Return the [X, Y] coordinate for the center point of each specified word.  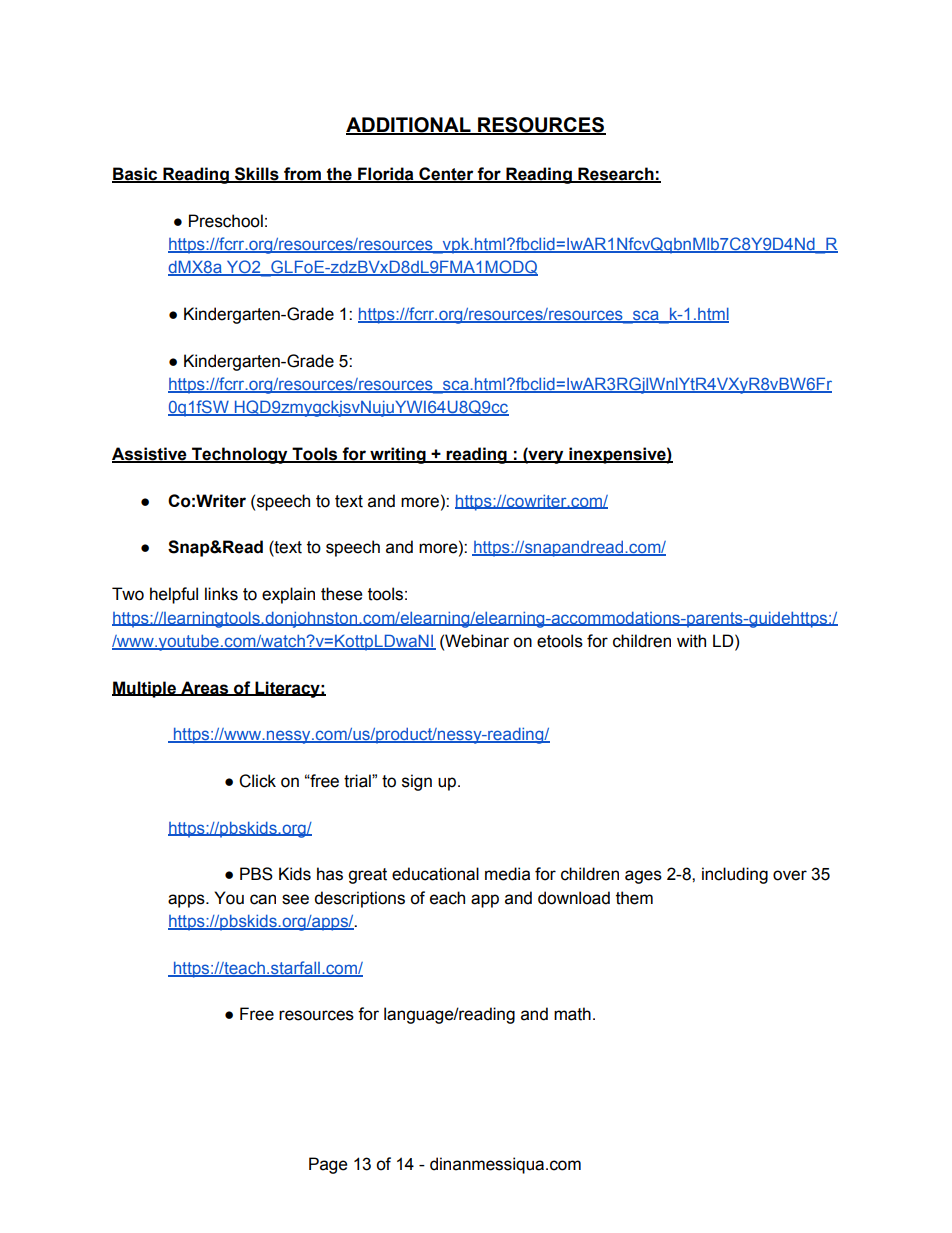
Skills [257, 174]
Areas [205, 688]
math [572, 1014]
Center [446, 174]
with [691, 641]
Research [616, 174]
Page [328, 1165]
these [341, 594]
